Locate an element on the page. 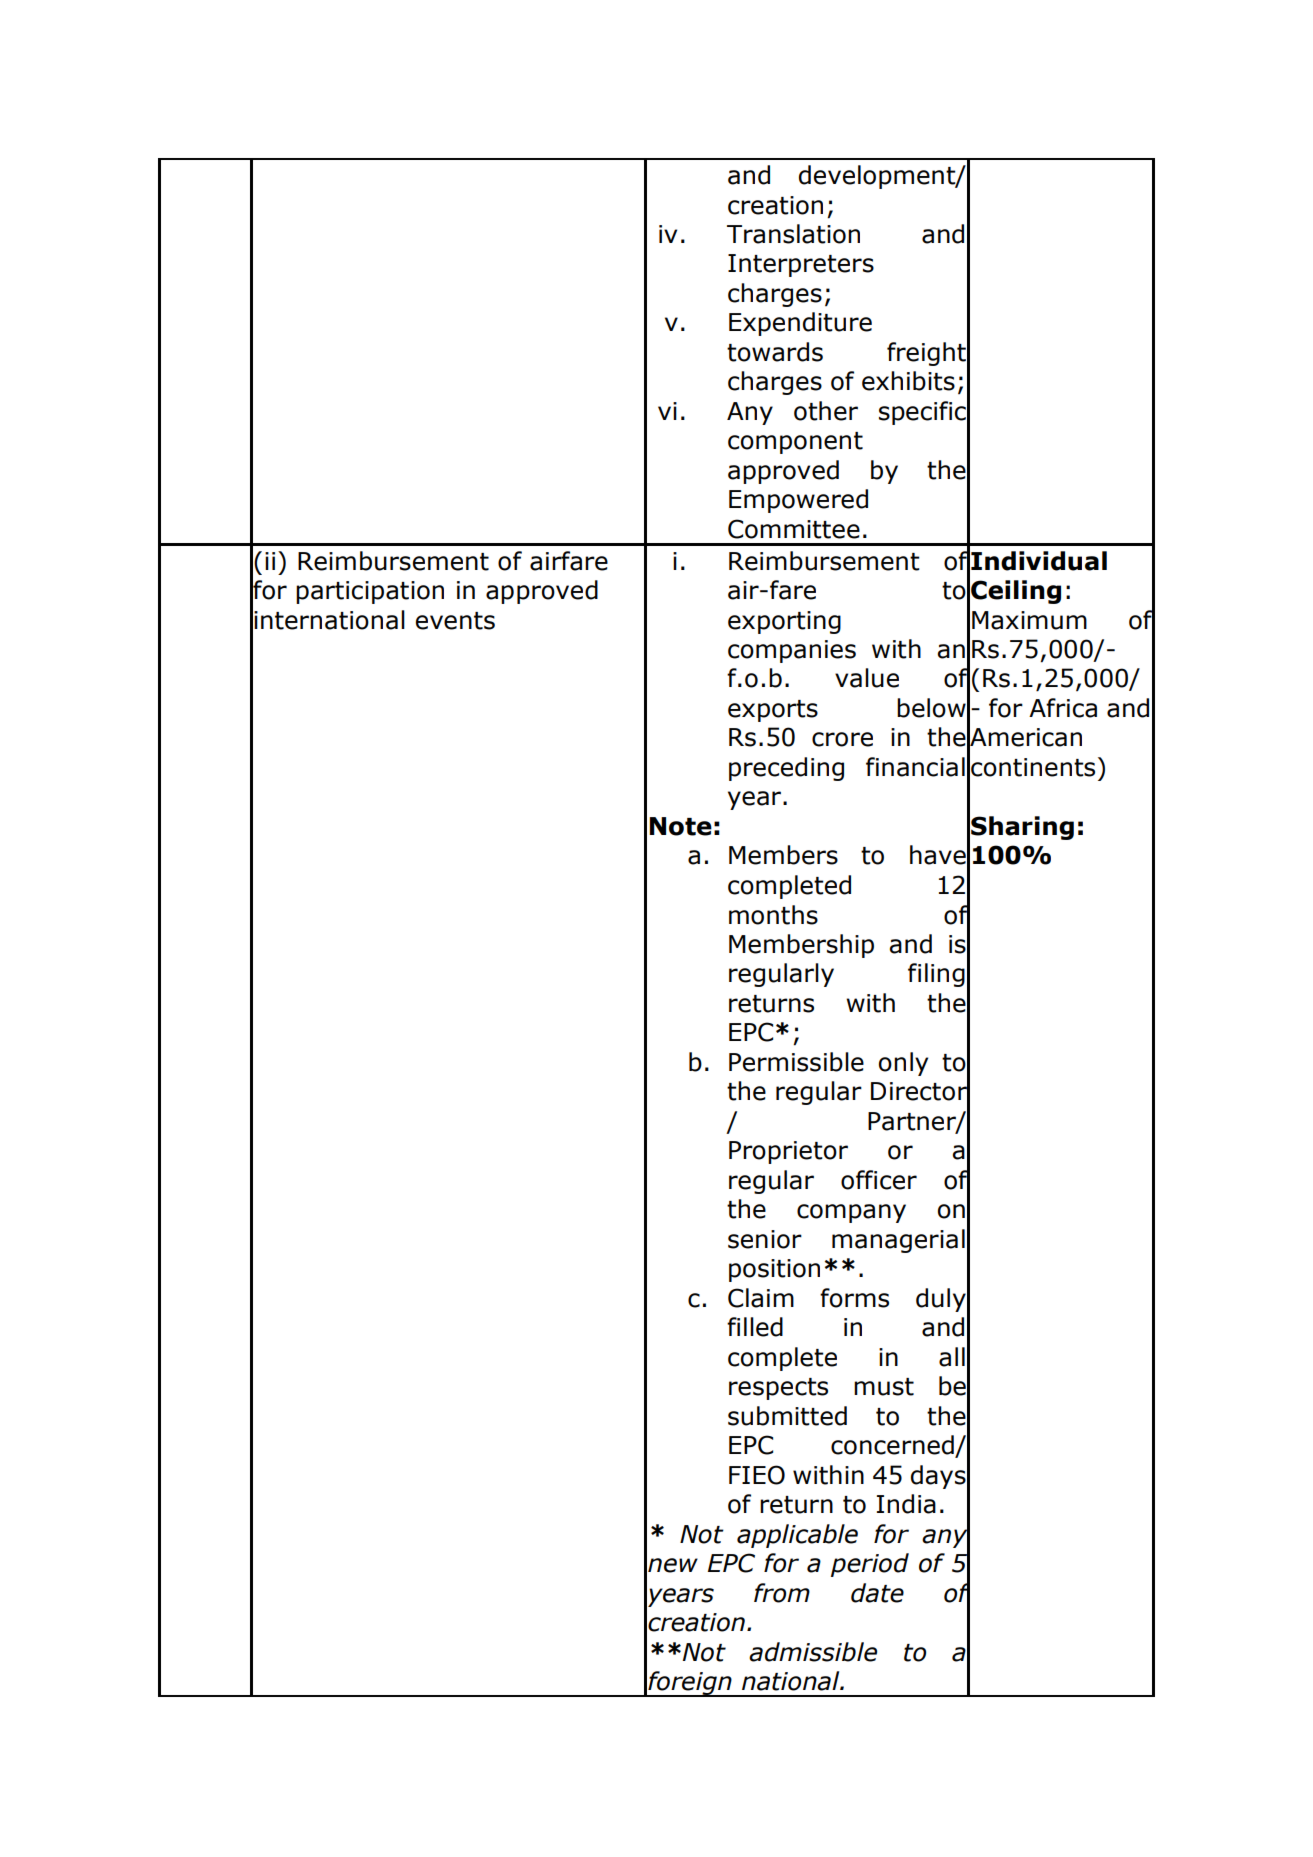  participation is located at coordinates (370, 592).
